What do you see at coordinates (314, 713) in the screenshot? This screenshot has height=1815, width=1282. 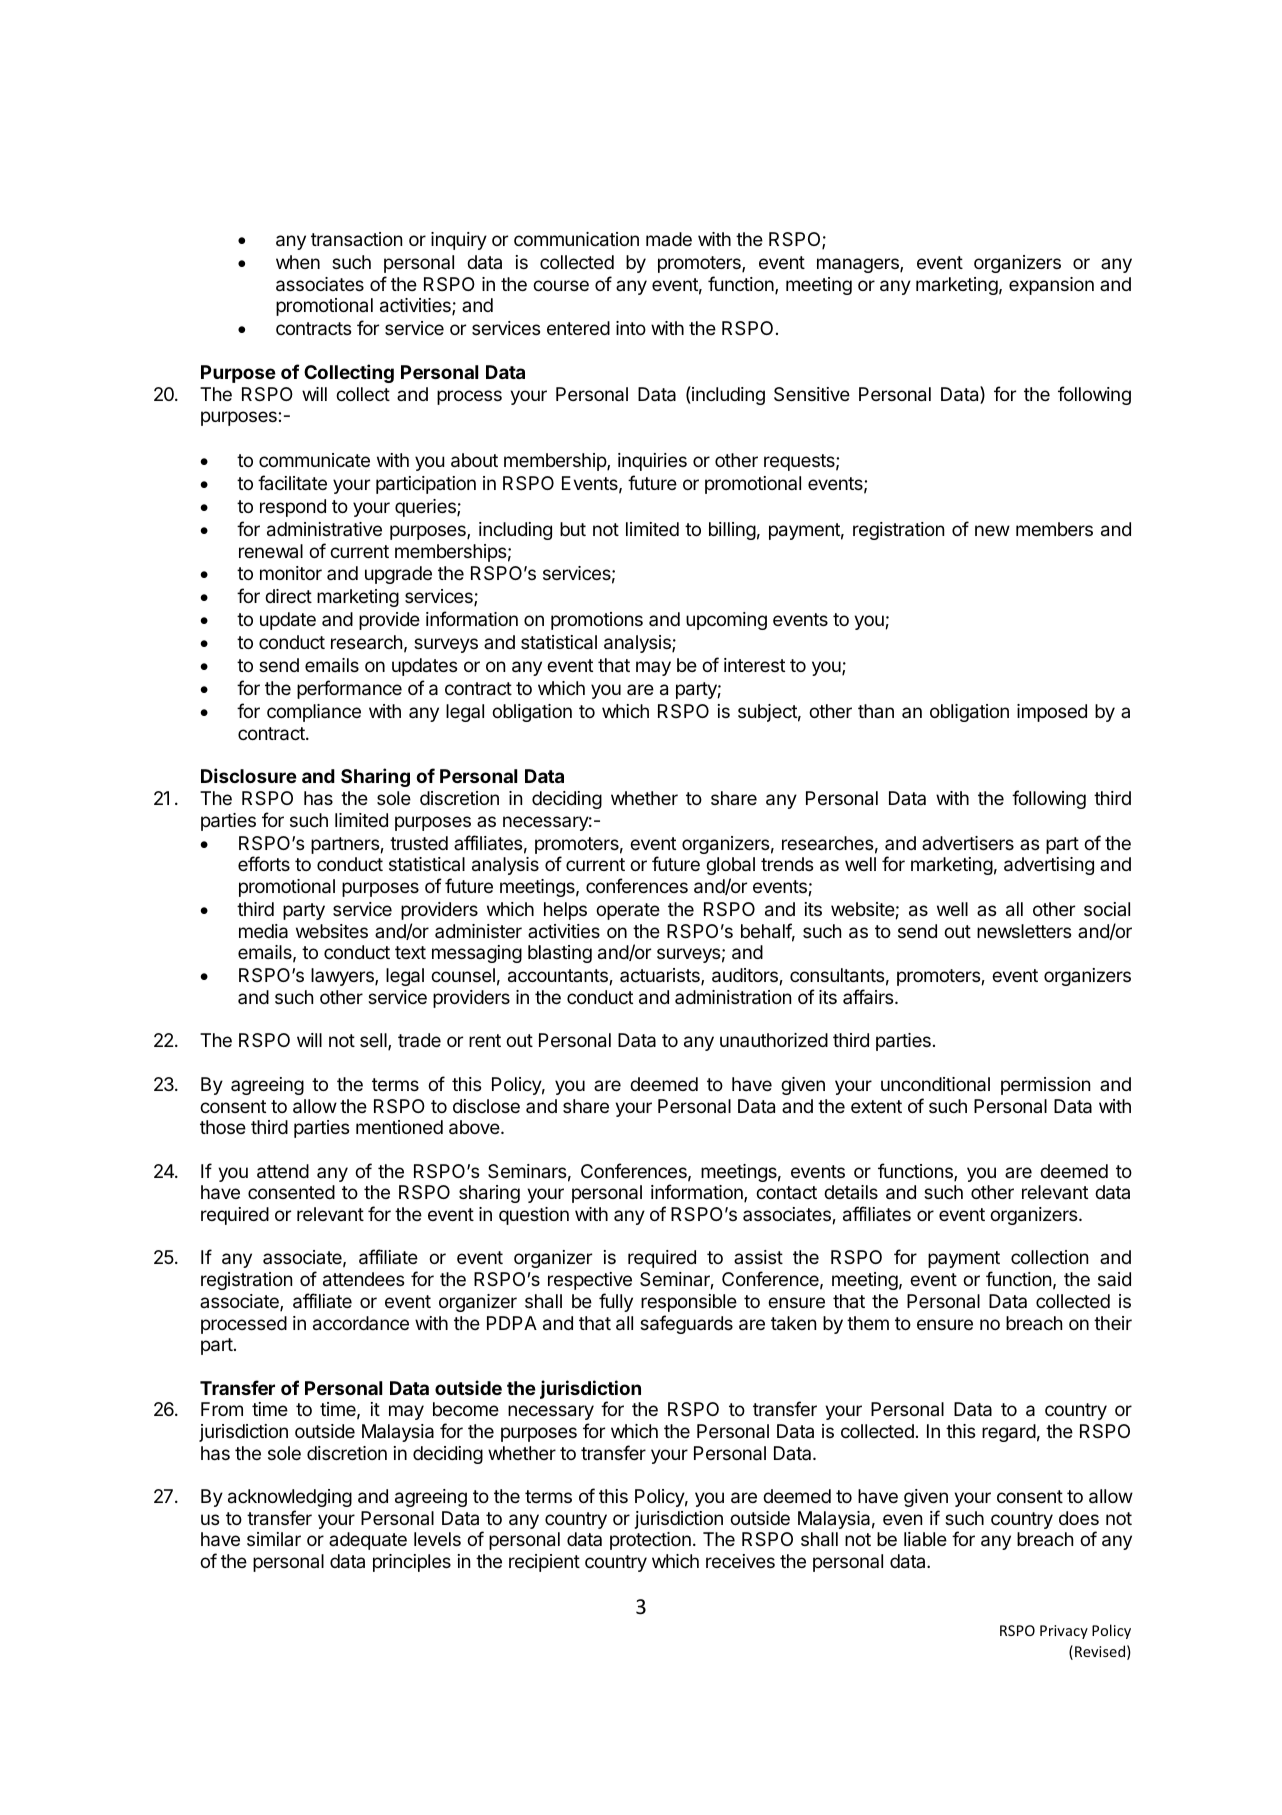 I see `compliance` at bounding box center [314, 713].
